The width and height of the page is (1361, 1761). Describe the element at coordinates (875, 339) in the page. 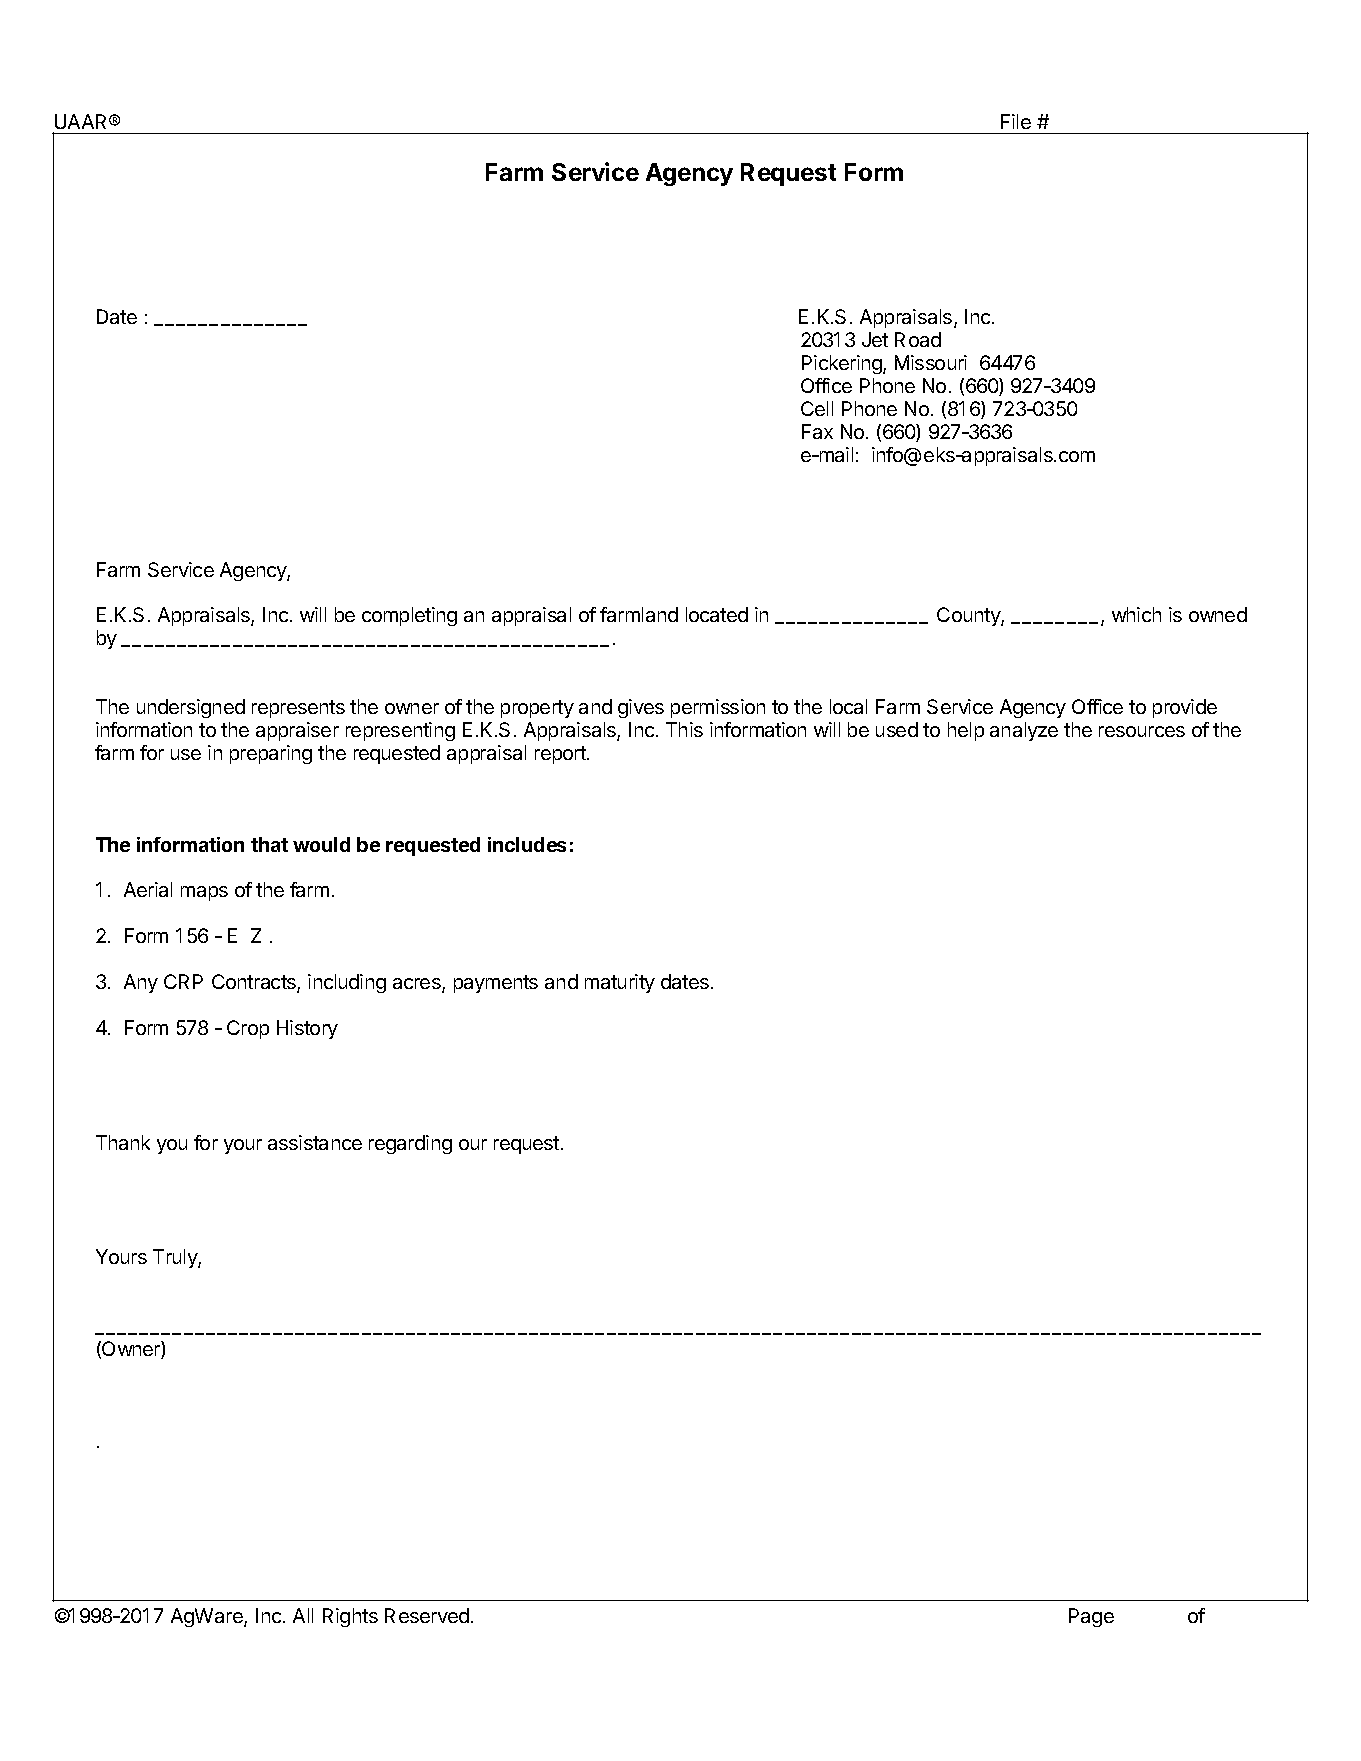

I see `Jet` at that location.
